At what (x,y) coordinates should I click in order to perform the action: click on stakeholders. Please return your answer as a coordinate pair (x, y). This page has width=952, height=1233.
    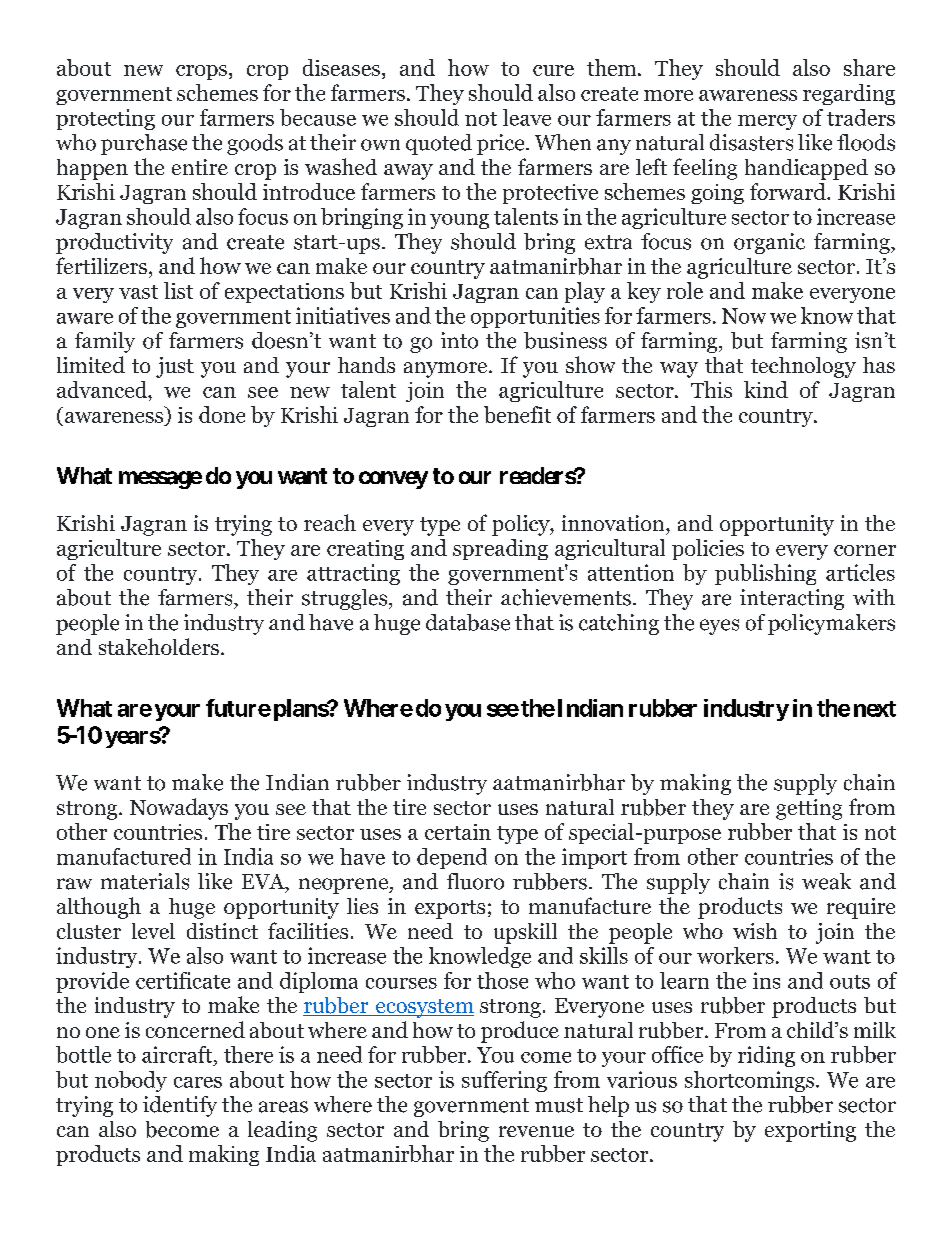
    Looking at the image, I should click on (159, 646).
